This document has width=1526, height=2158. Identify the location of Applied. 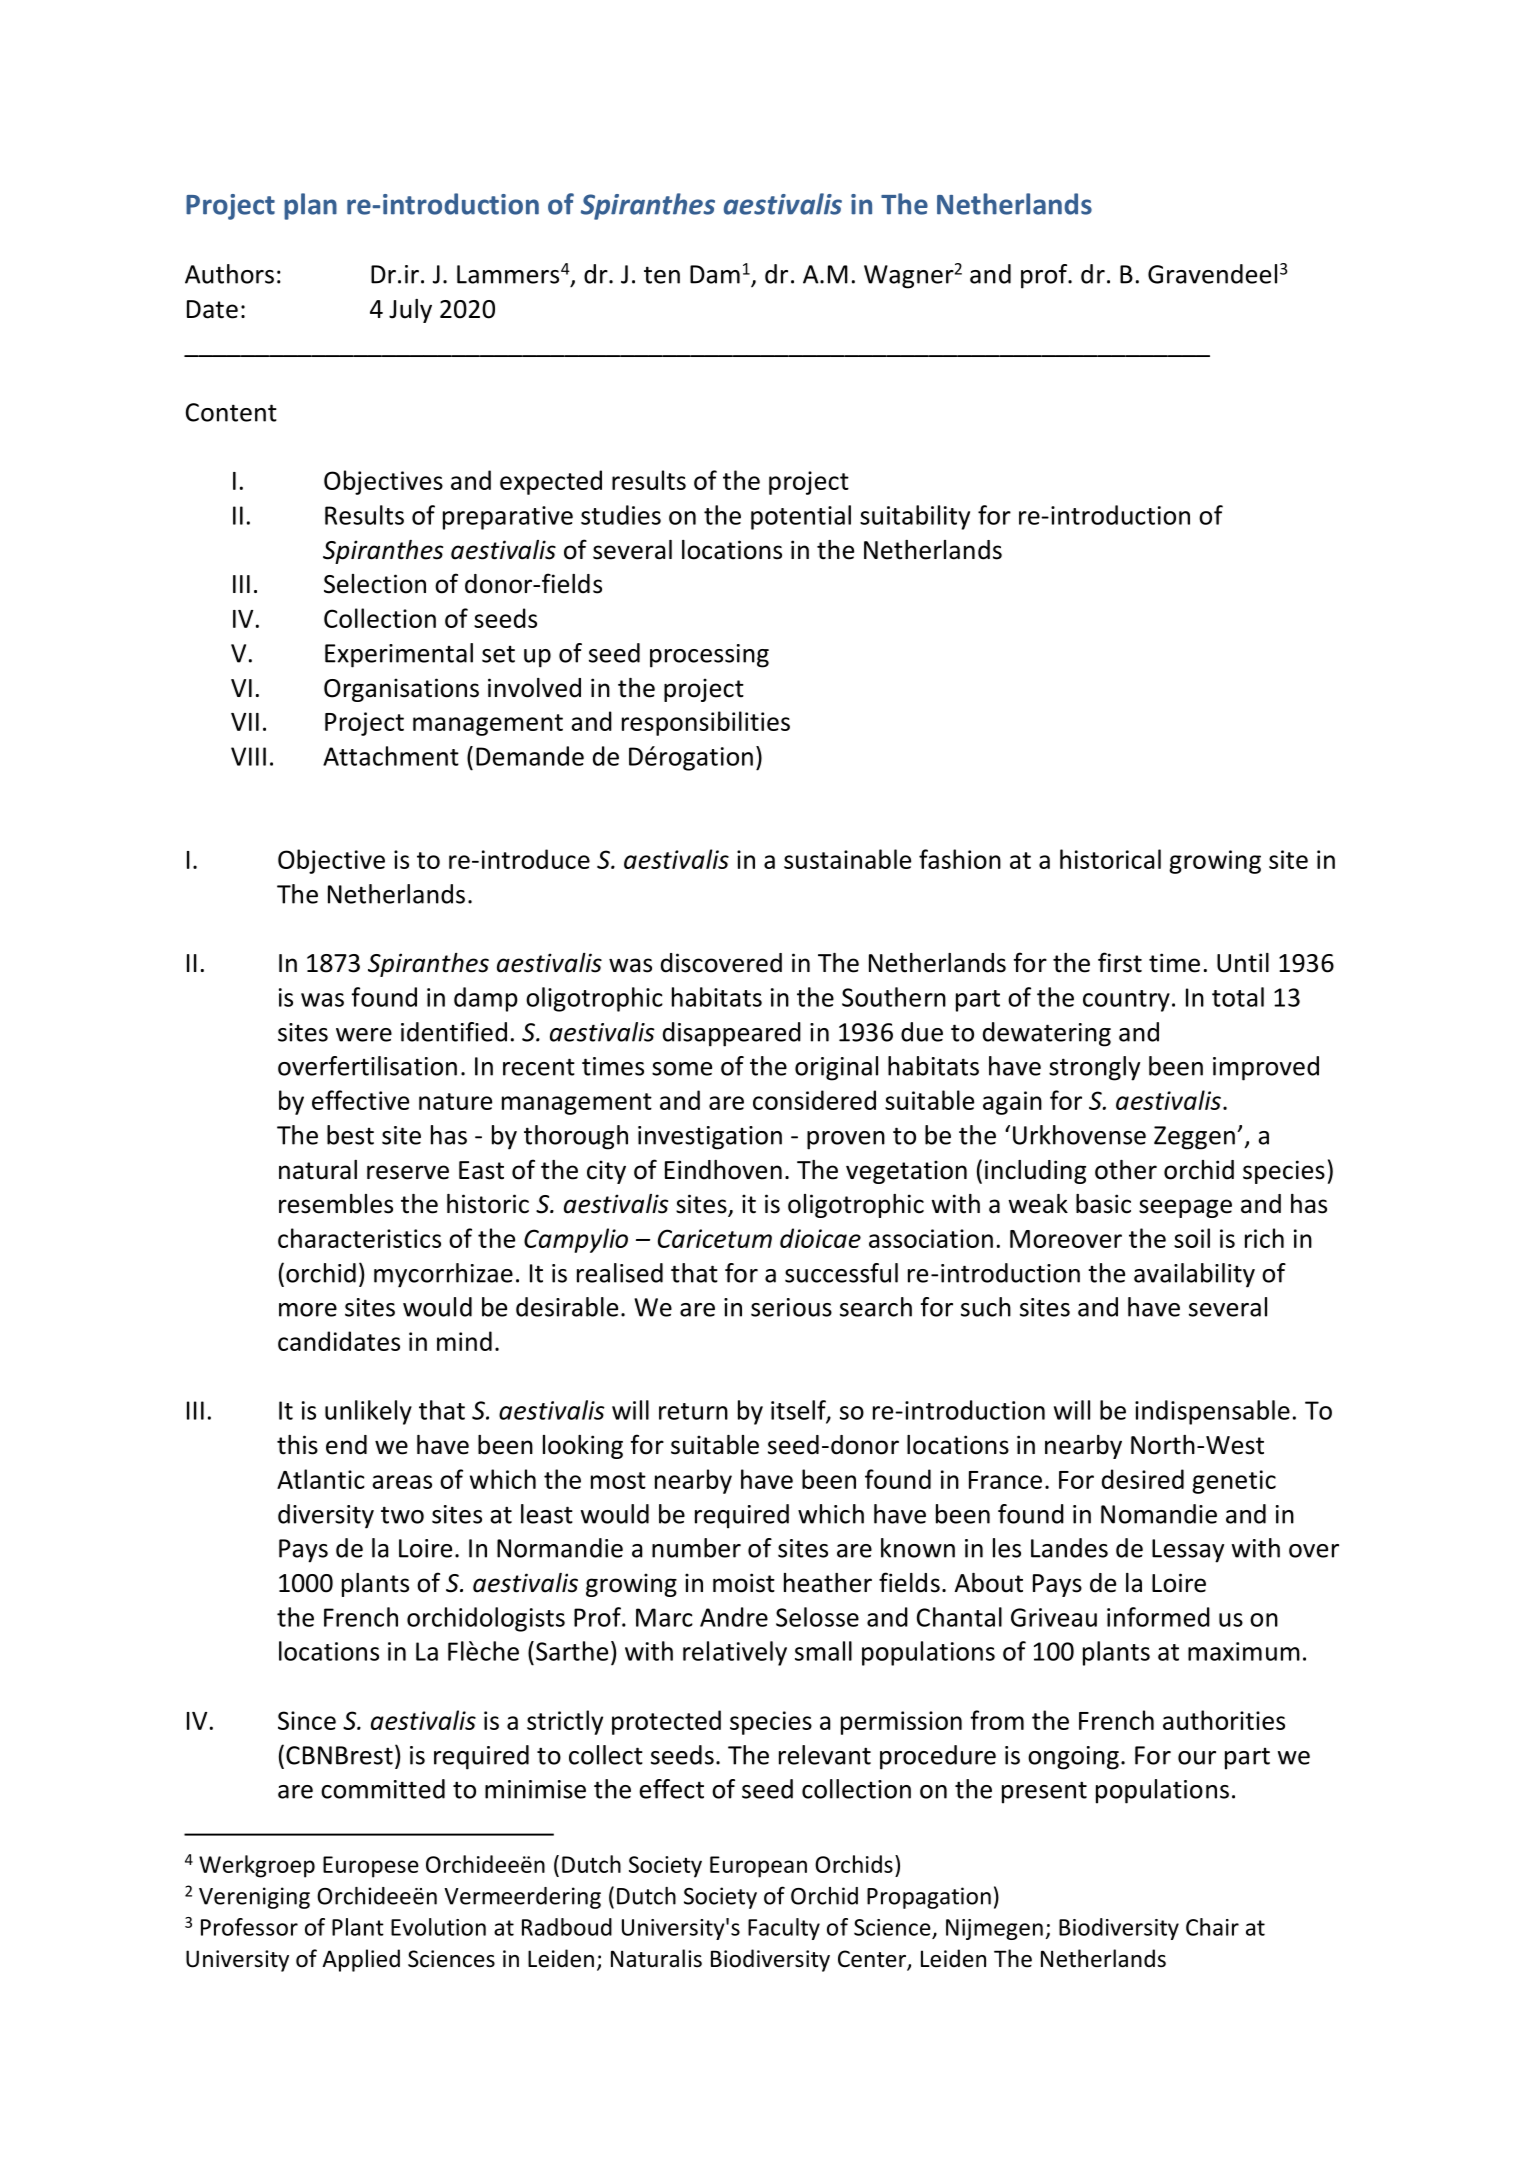
(361, 1960).
